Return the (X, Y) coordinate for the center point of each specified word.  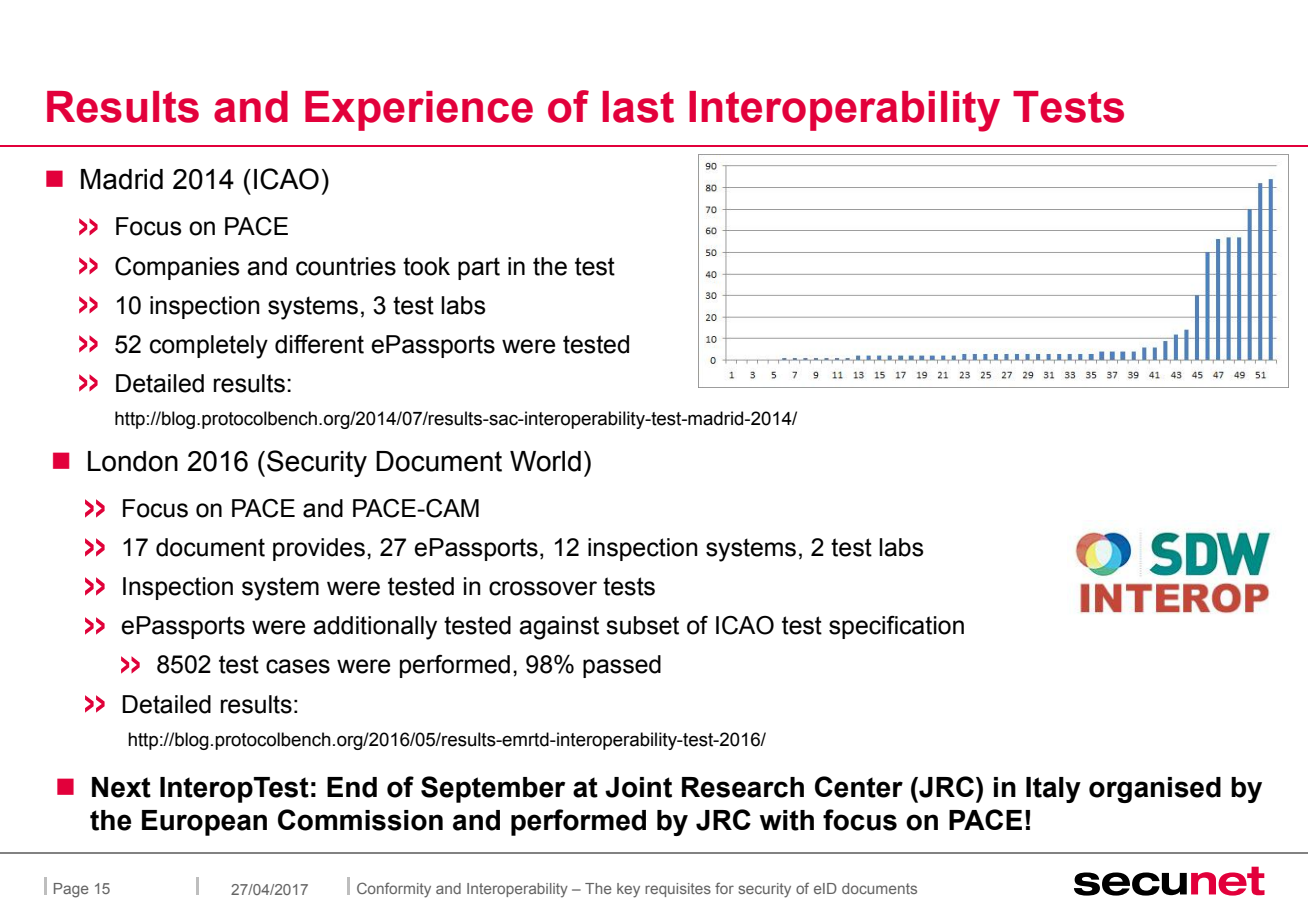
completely (209, 347)
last (638, 107)
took (426, 266)
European (204, 823)
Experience (419, 111)
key (628, 890)
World (545, 461)
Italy (1053, 790)
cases (298, 666)
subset (642, 625)
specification (896, 627)
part (479, 268)
